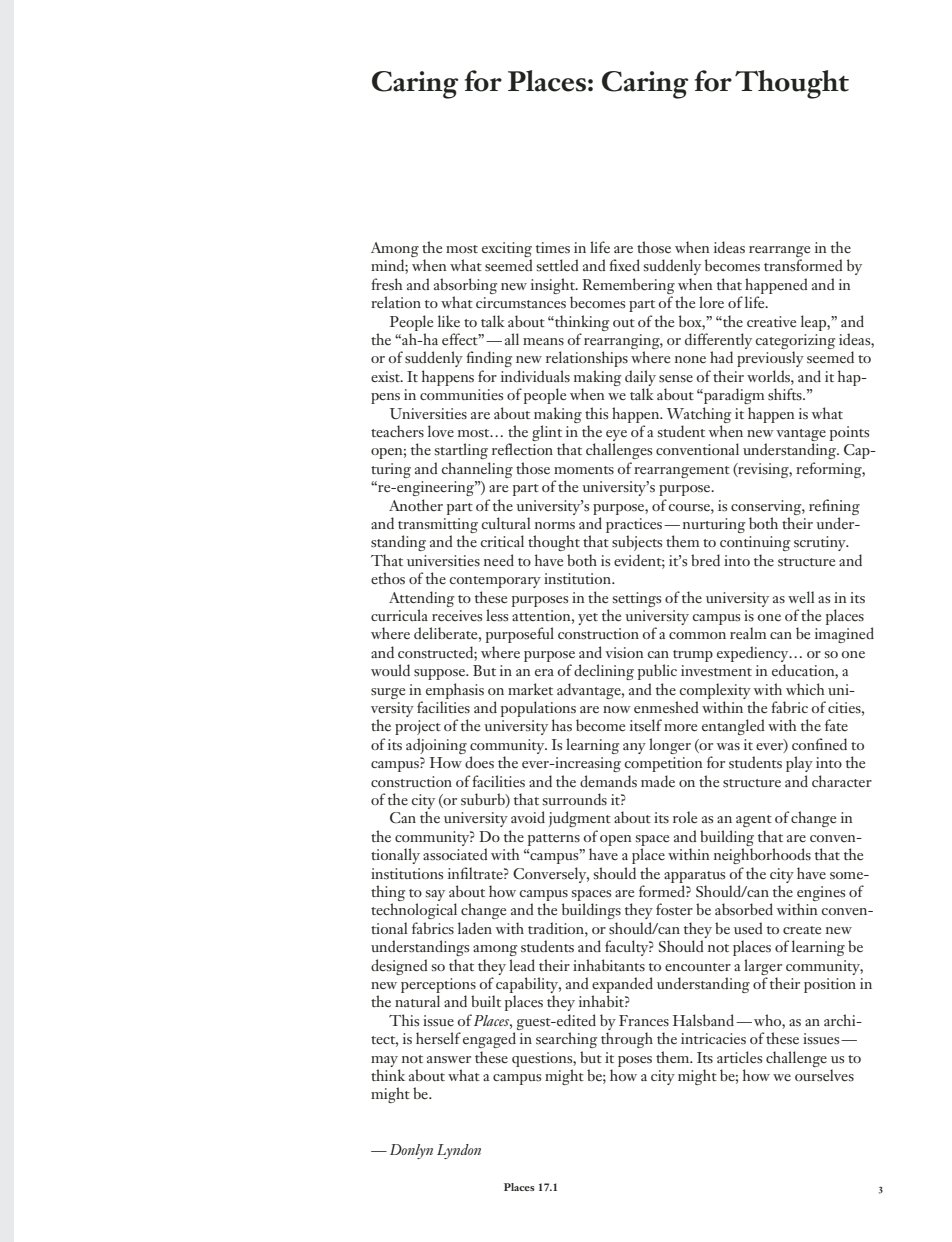  I want to click on ourselves, so click(824, 1075).
